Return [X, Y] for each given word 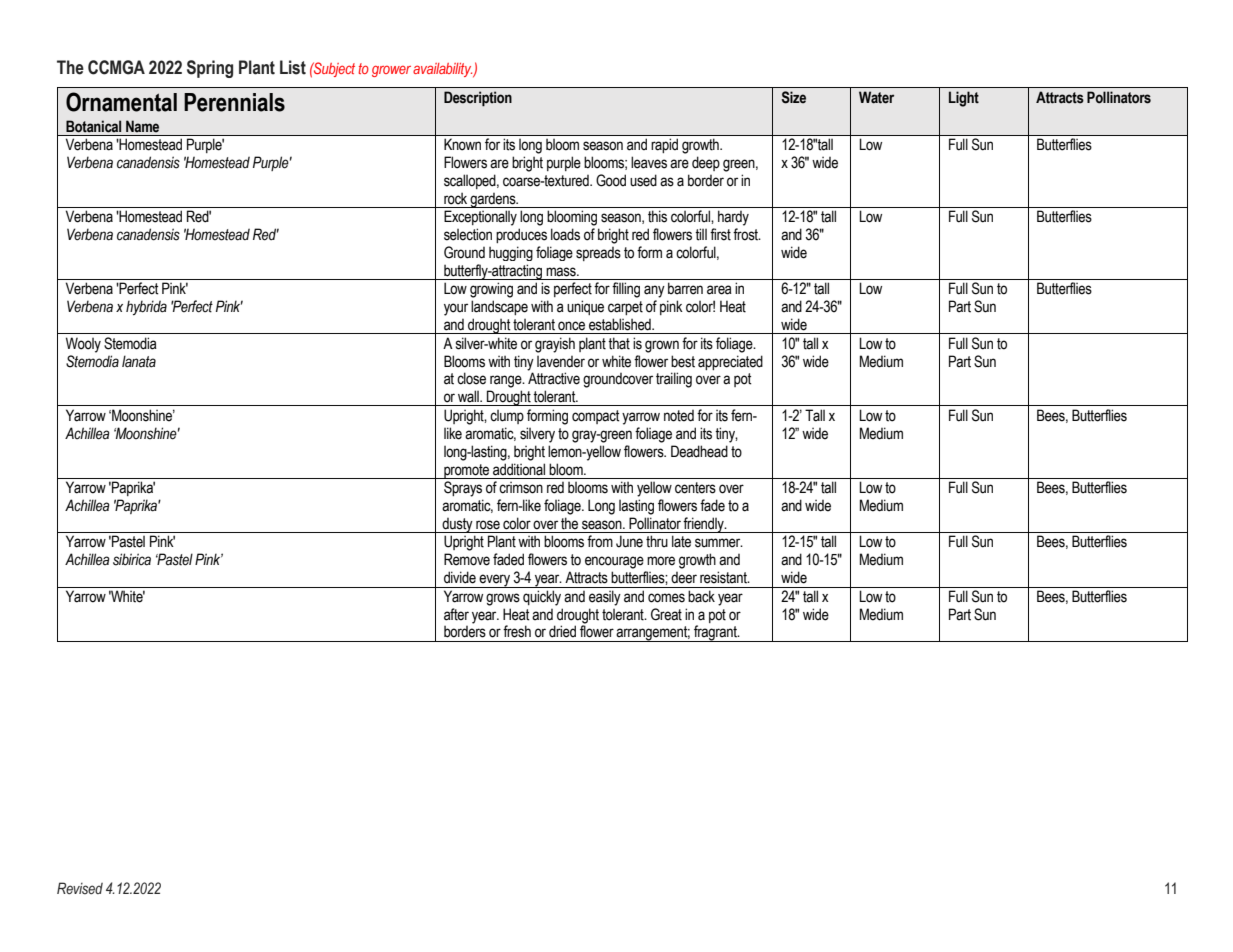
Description [478, 99]
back [701, 596]
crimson [521, 488]
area [719, 290]
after [456, 614]
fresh [517, 631]
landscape [499, 307]
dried [562, 631]
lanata [139, 361]
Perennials [234, 102]
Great [666, 614]
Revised [80, 888]
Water [876, 97]
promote [467, 471]
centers [695, 488]
